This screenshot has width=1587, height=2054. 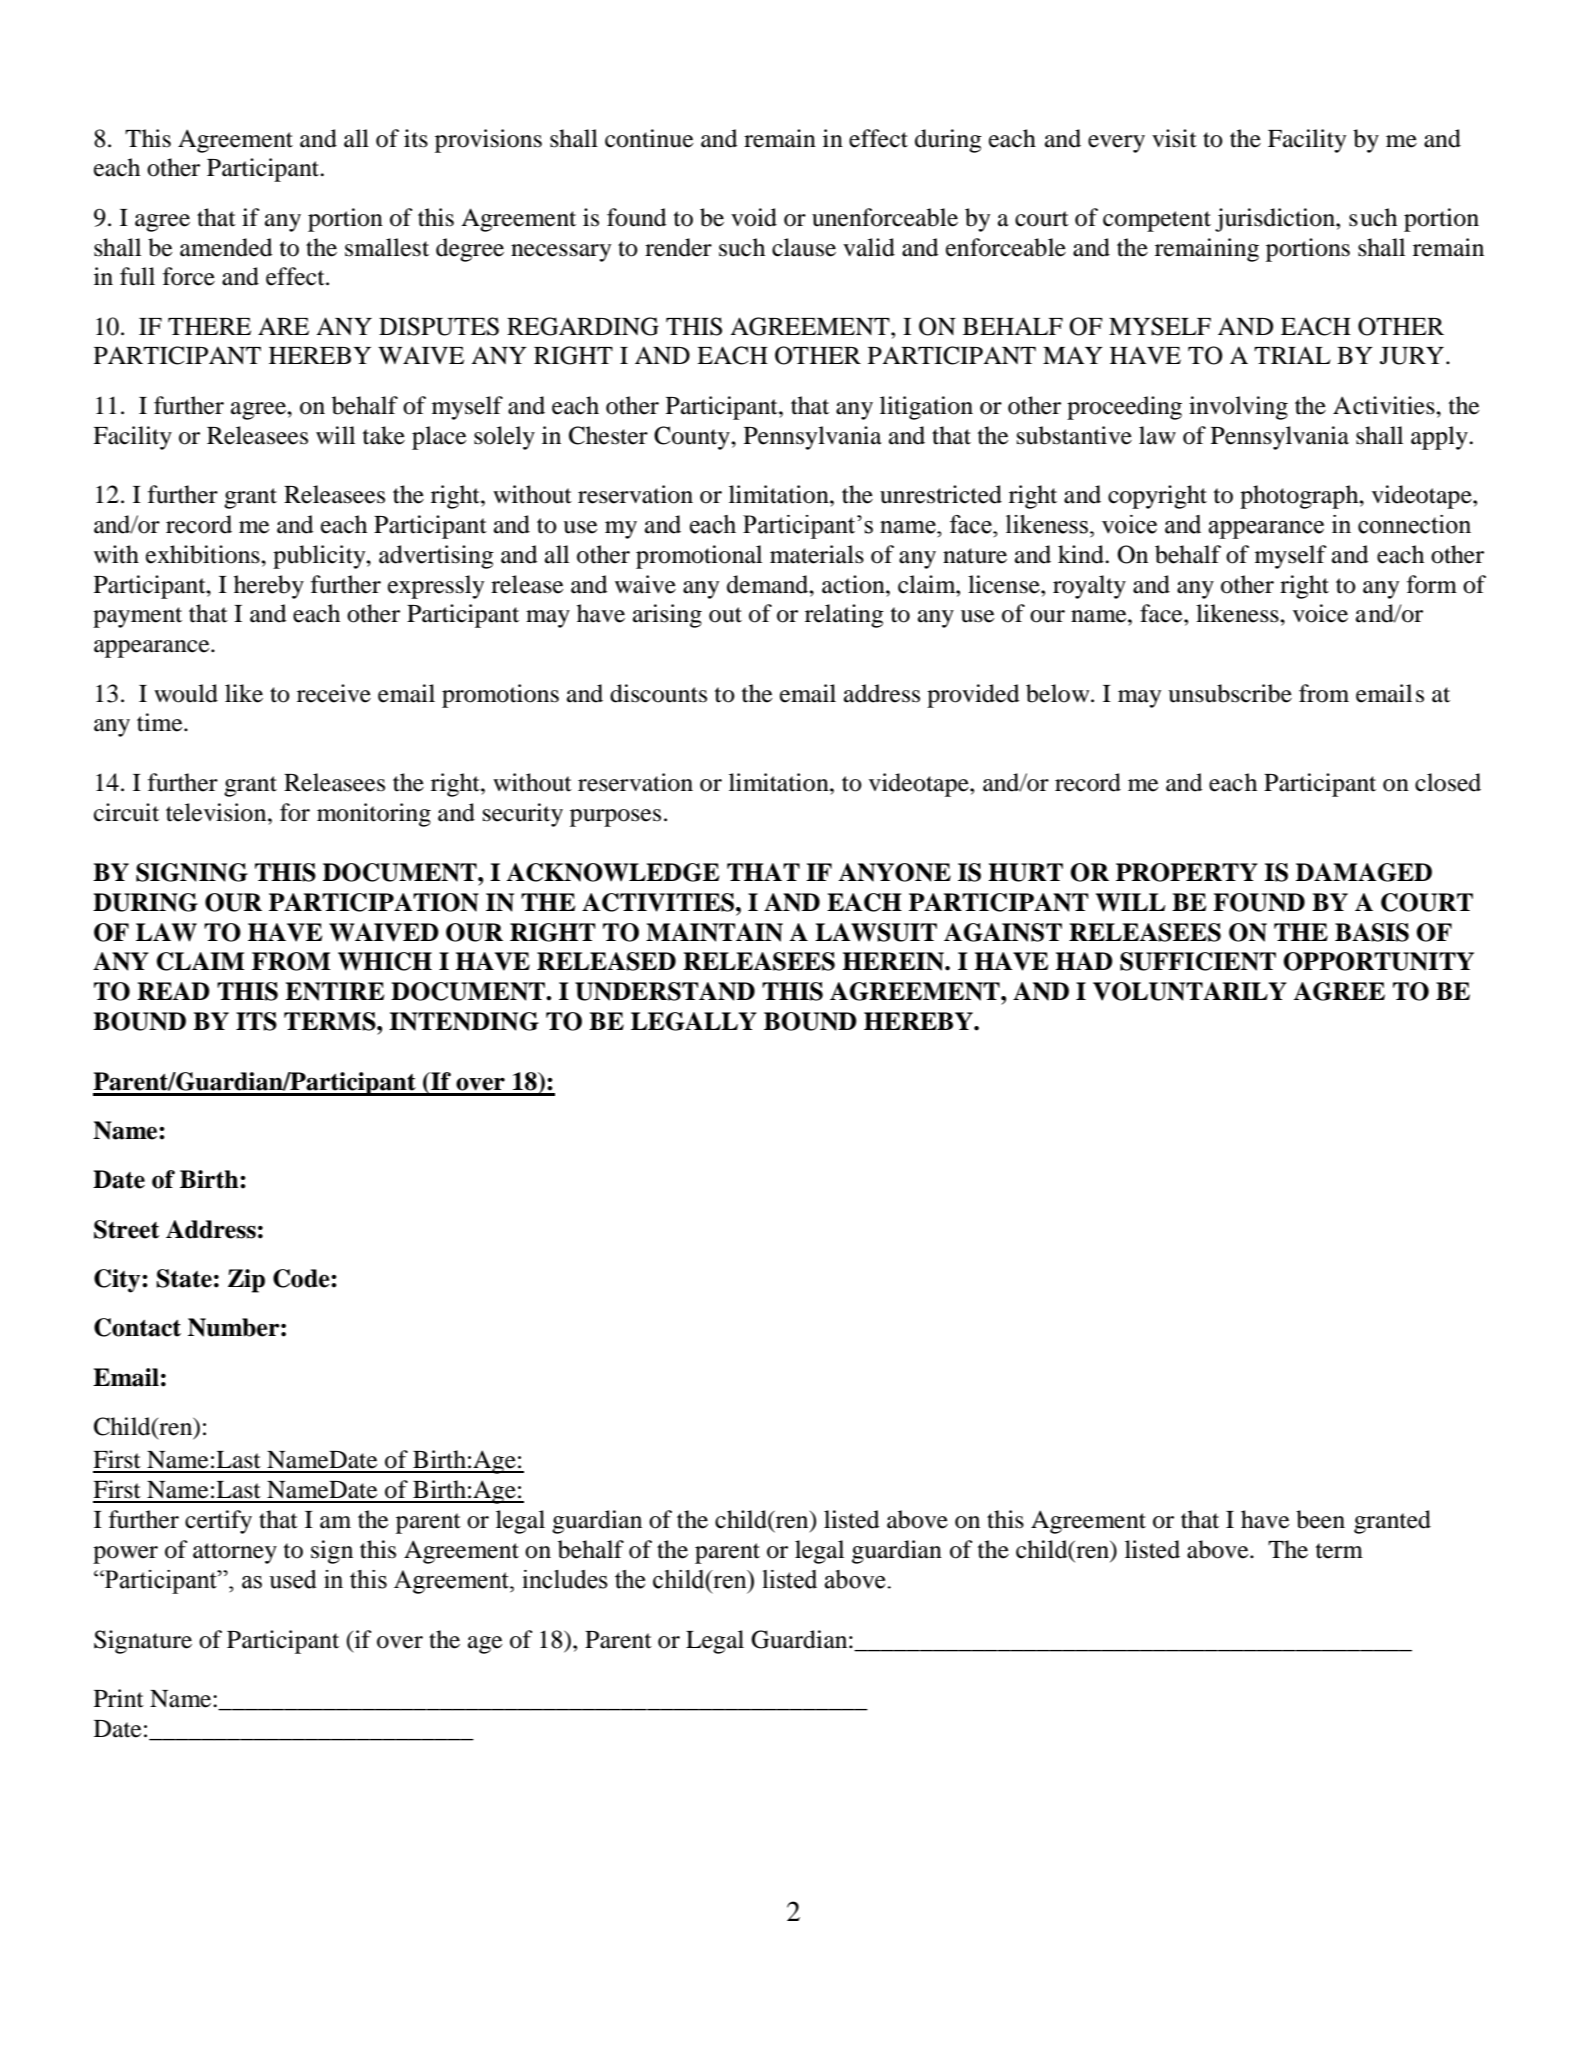 I want to click on been, so click(x=1320, y=1519).
